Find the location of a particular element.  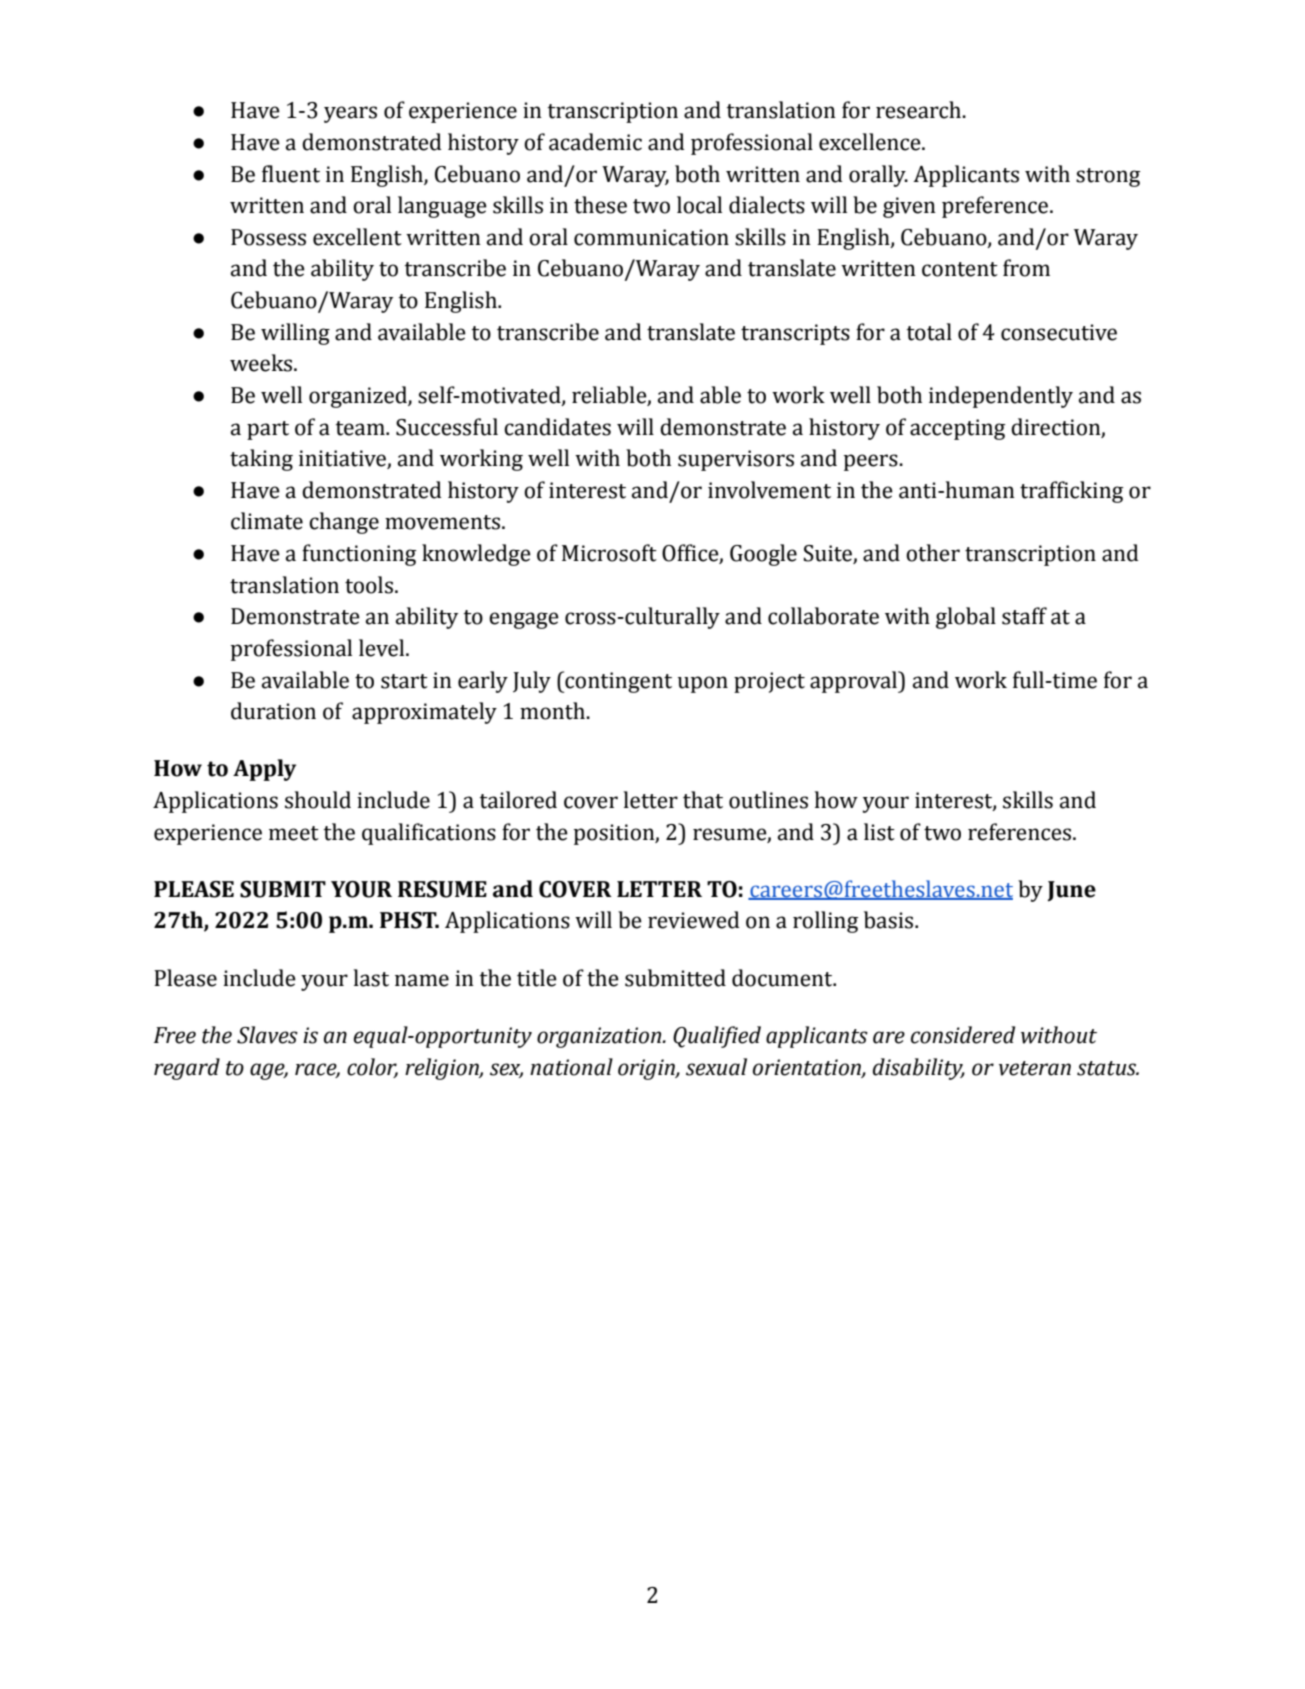

academic is located at coordinates (595, 142).
